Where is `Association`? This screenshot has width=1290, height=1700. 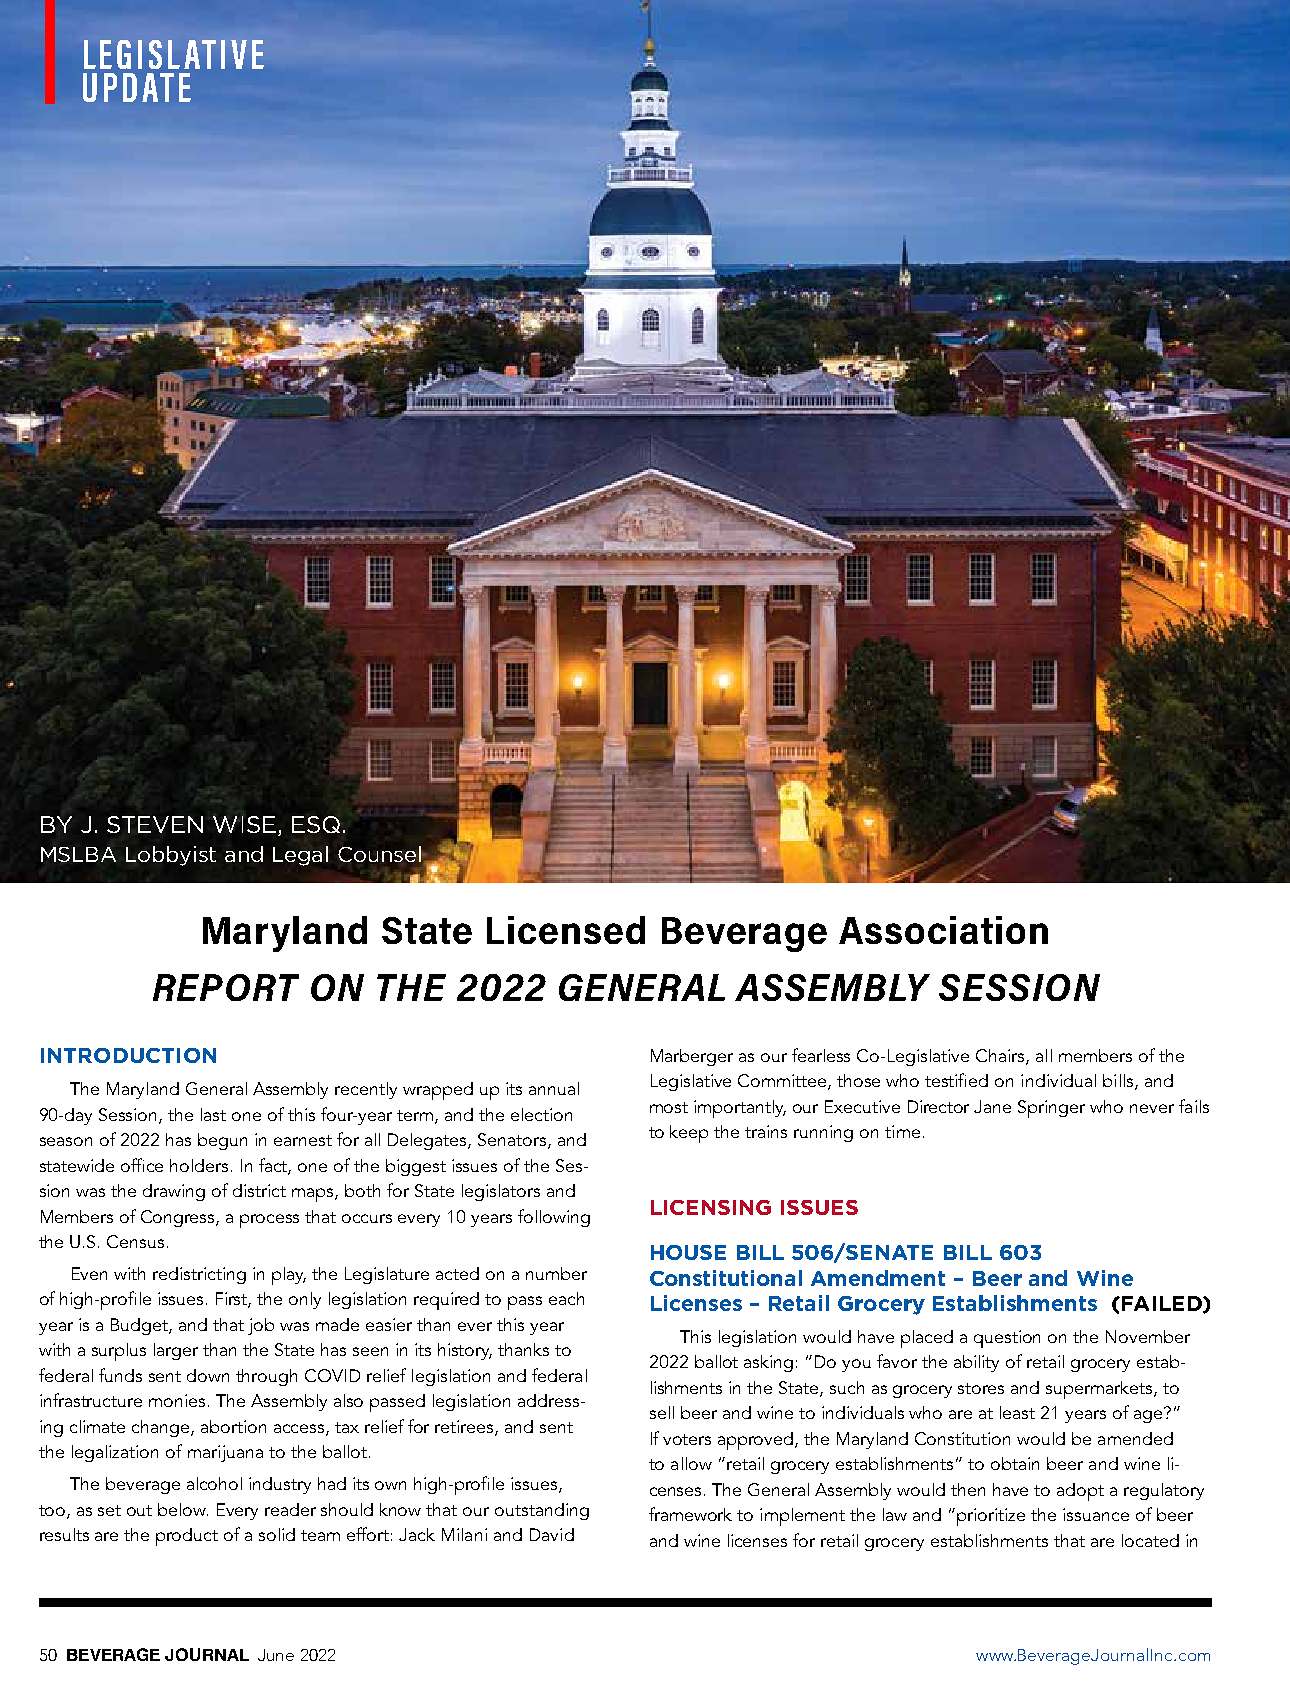
Association is located at coordinates (943, 930).
